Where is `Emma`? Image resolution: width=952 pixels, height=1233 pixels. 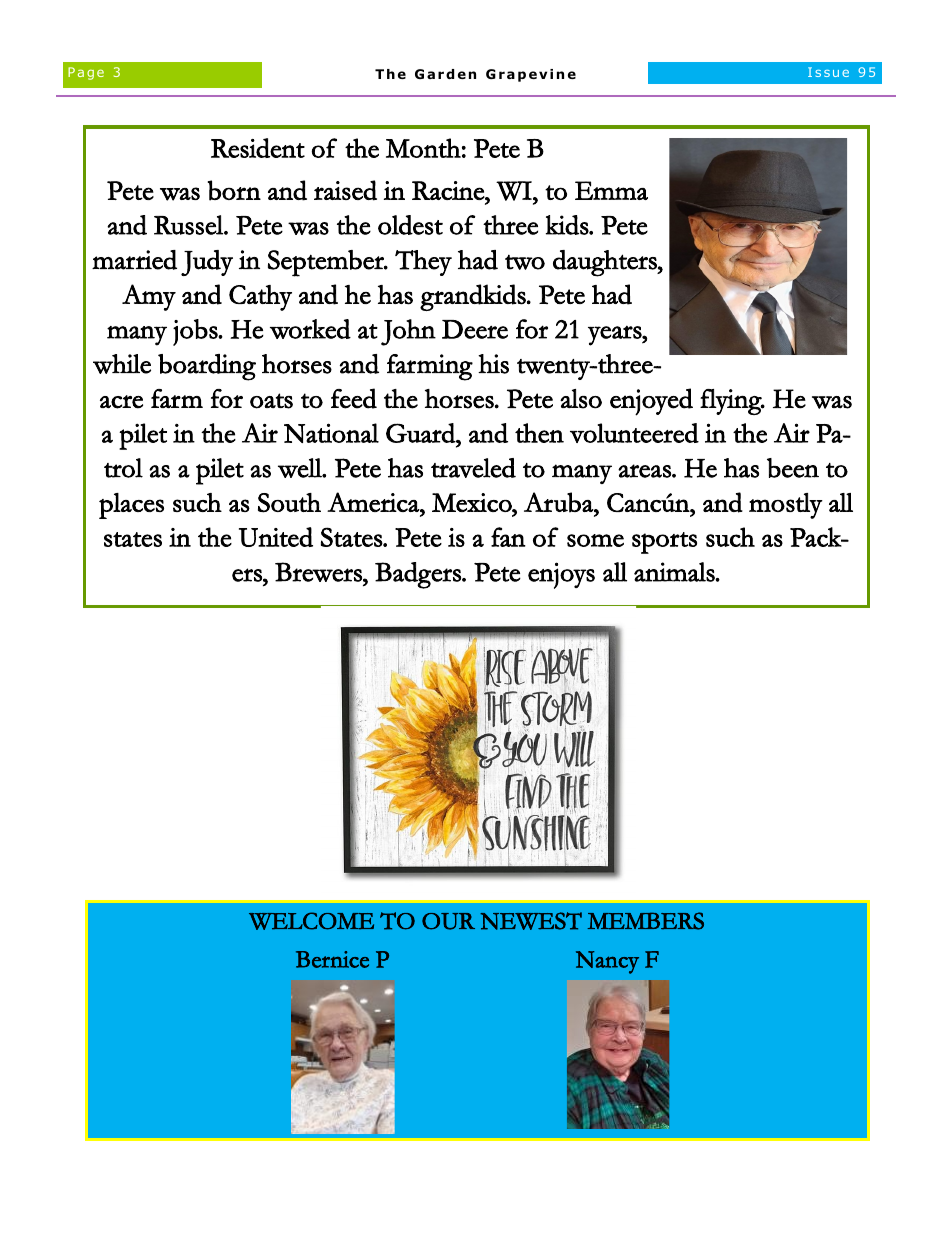 Emma is located at coordinates (611, 190).
